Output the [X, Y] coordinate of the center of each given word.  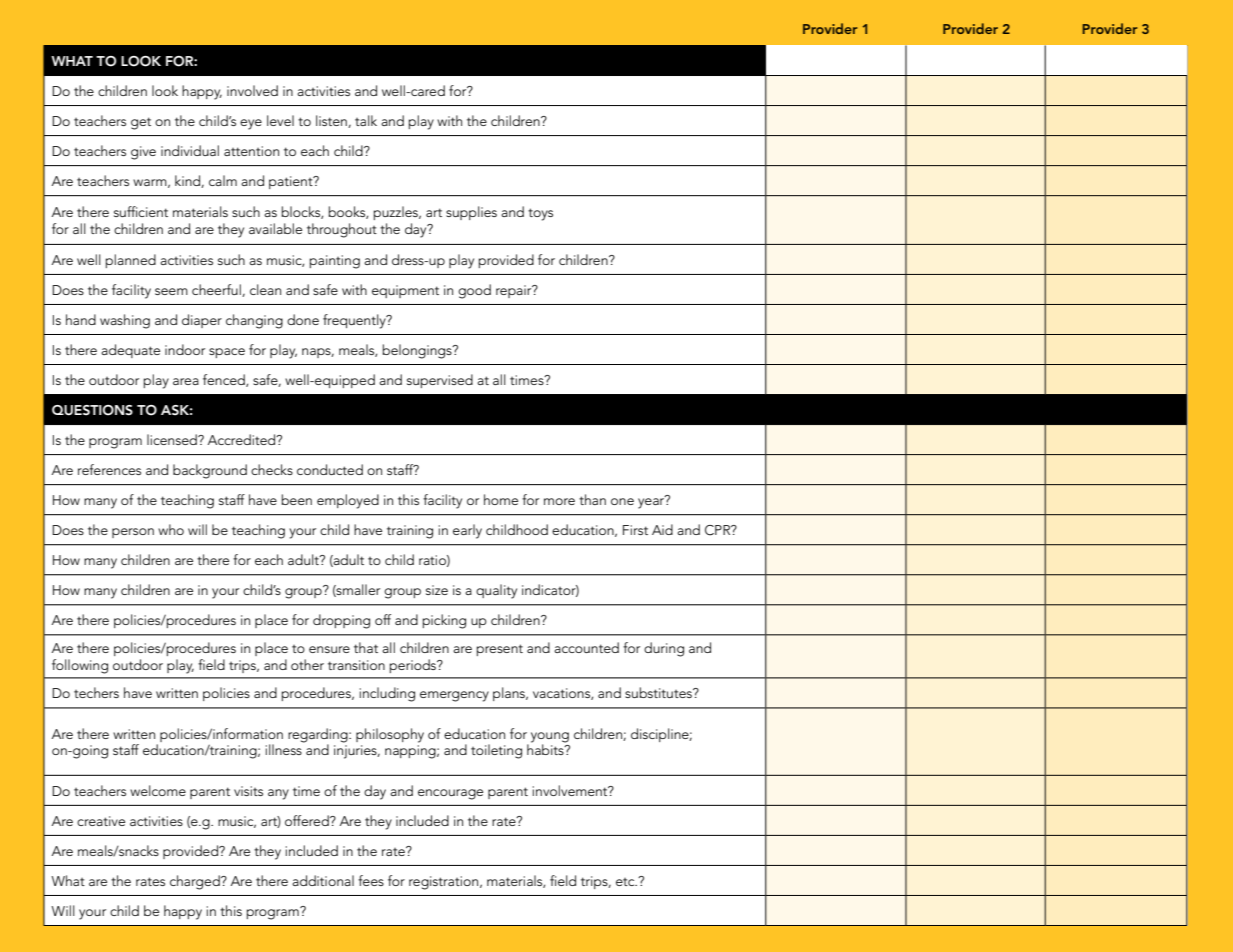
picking [444, 621]
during [664, 649]
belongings [418, 351]
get [141, 123]
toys [540, 214]
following [80, 666]
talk [366, 120]
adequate [130, 351]
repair [515, 291]
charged [196, 882]
